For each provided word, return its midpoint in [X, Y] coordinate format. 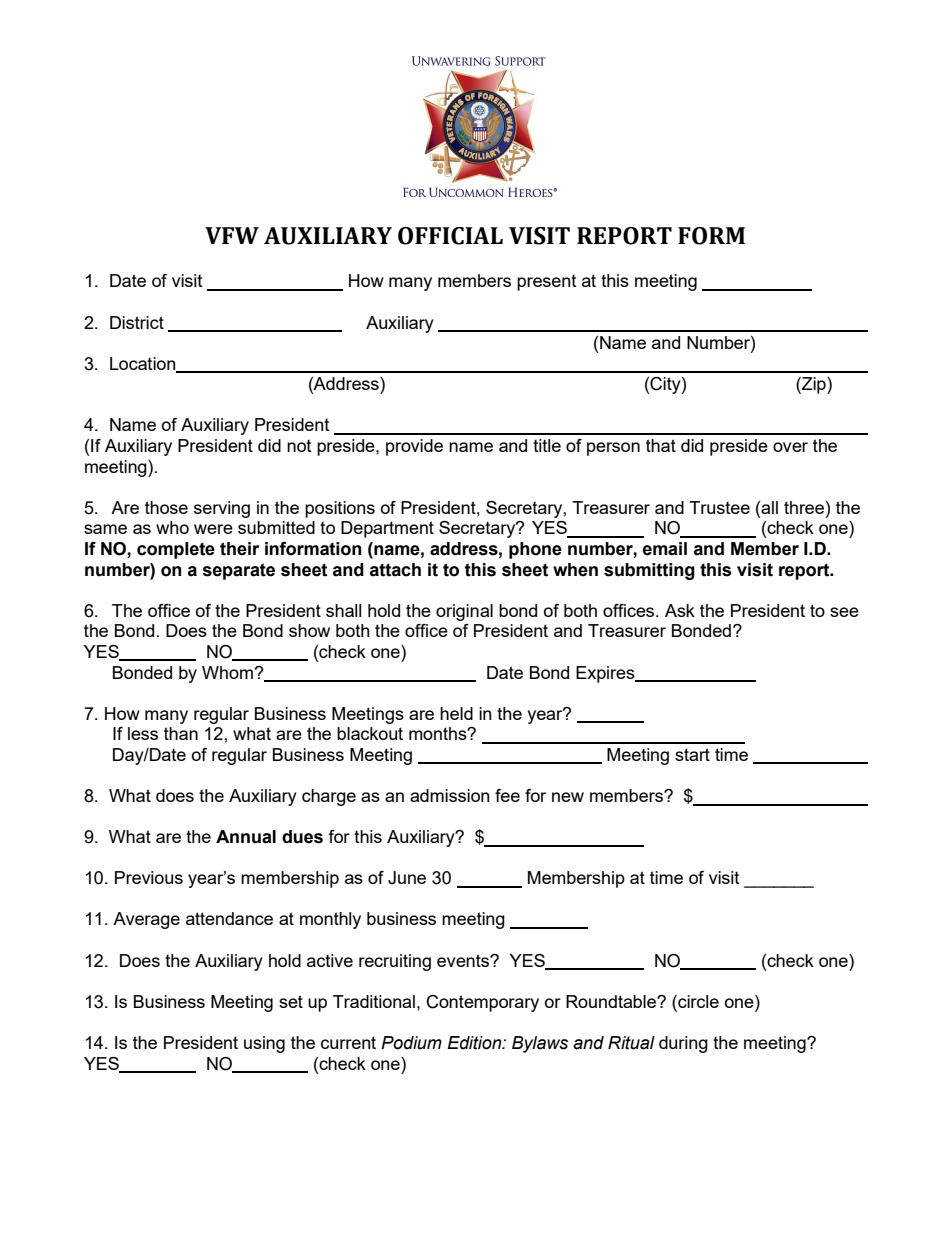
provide [414, 447]
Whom [227, 672]
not [299, 446]
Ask [680, 610]
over [790, 447]
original [464, 612]
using [264, 1044]
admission [450, 795]
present [547, 283]
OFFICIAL [450, 236]
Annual [246, 837]
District [137, 322]
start [692, 754]
